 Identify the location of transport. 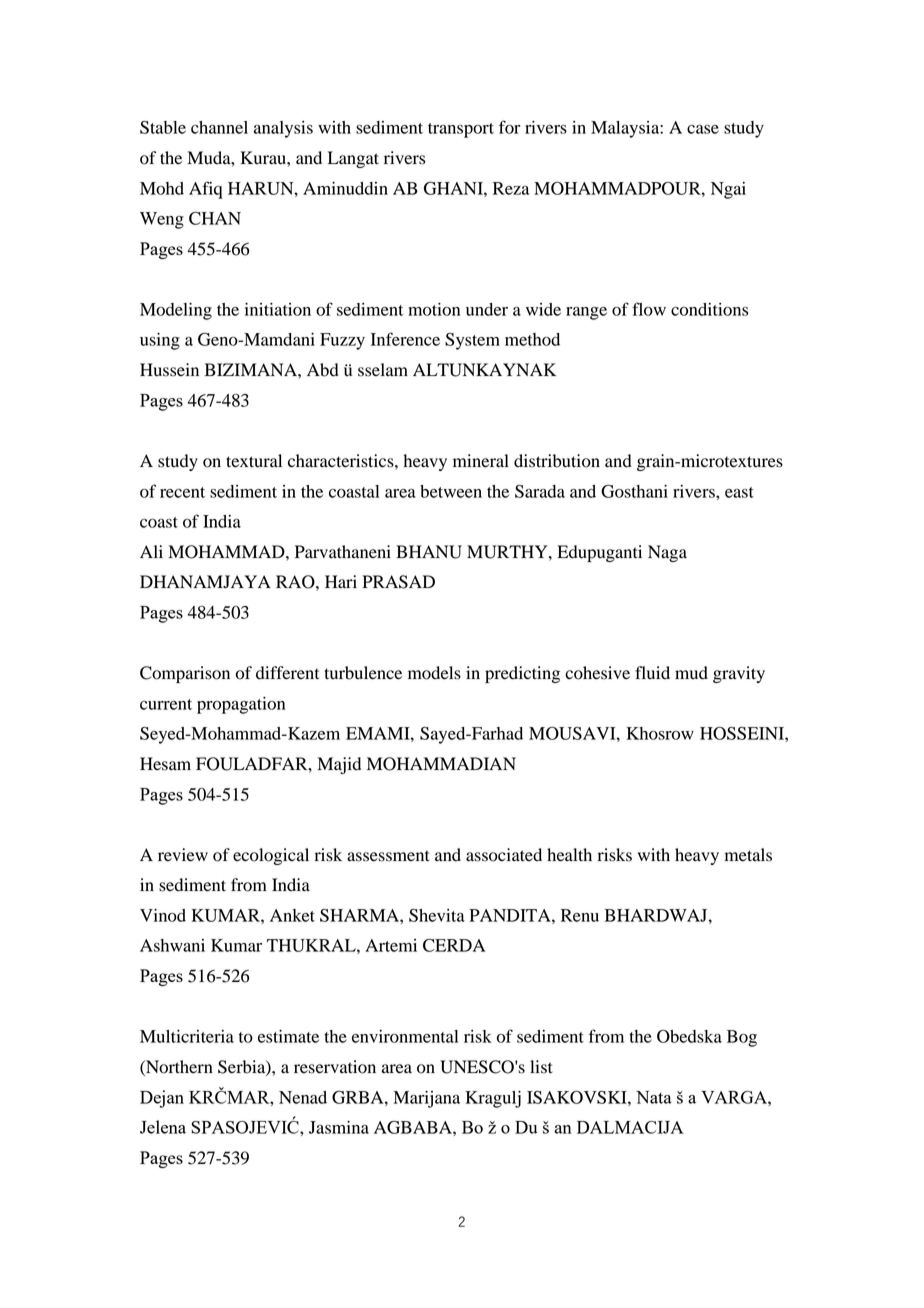
(461, 130).
